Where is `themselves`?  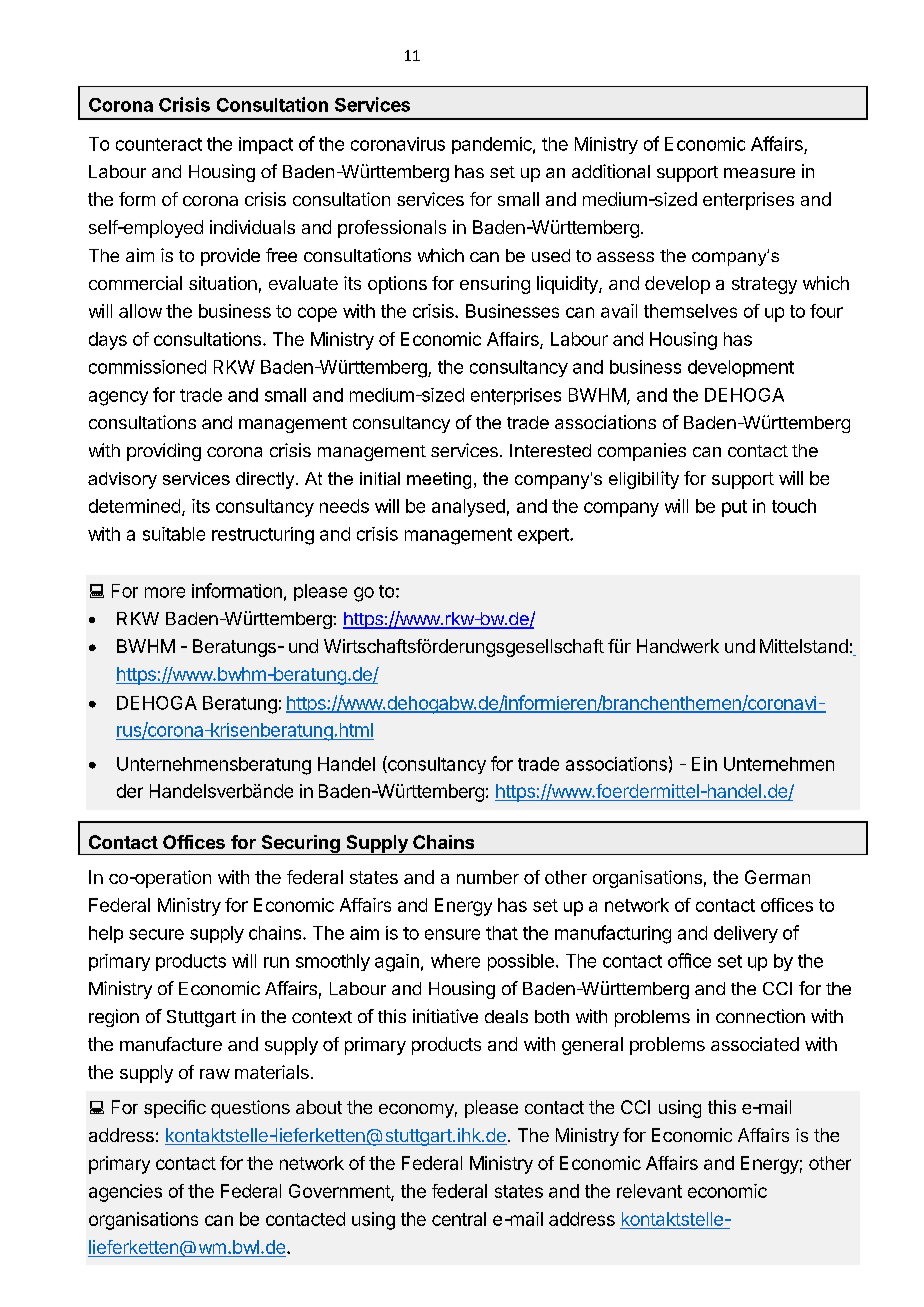
themselves is located at coordinates (690, 311).
